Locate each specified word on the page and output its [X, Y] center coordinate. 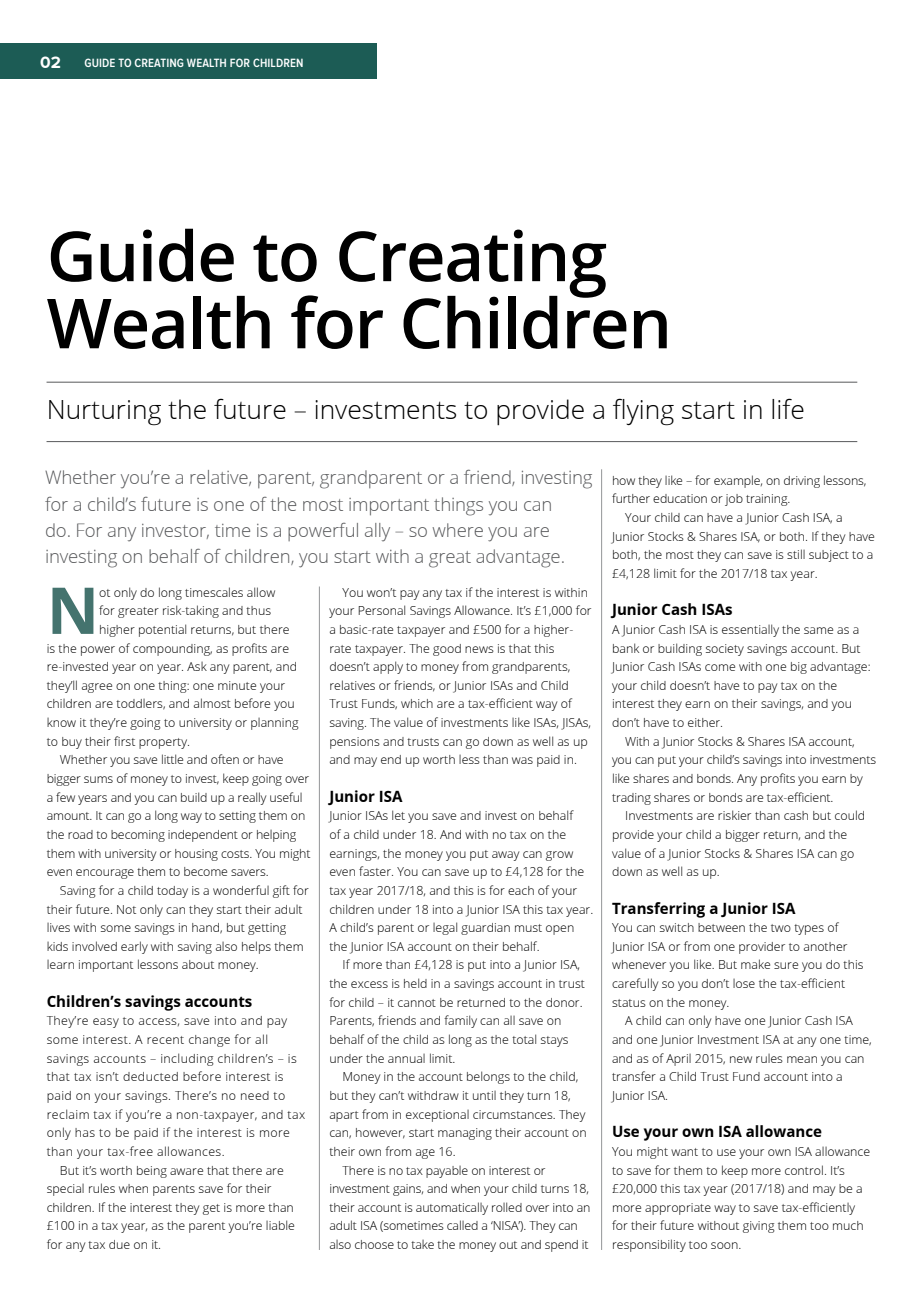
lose [744, 983]
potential [162, 630]
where [457, 530]
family [460, 1021]
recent [165, 1040]
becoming [138, 836]
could [849, 815]
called [462, 1225]
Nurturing [105, 413]
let [398, 815]
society [725, 650]
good [447, 650]
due [119, 1244]
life [788, 408]
